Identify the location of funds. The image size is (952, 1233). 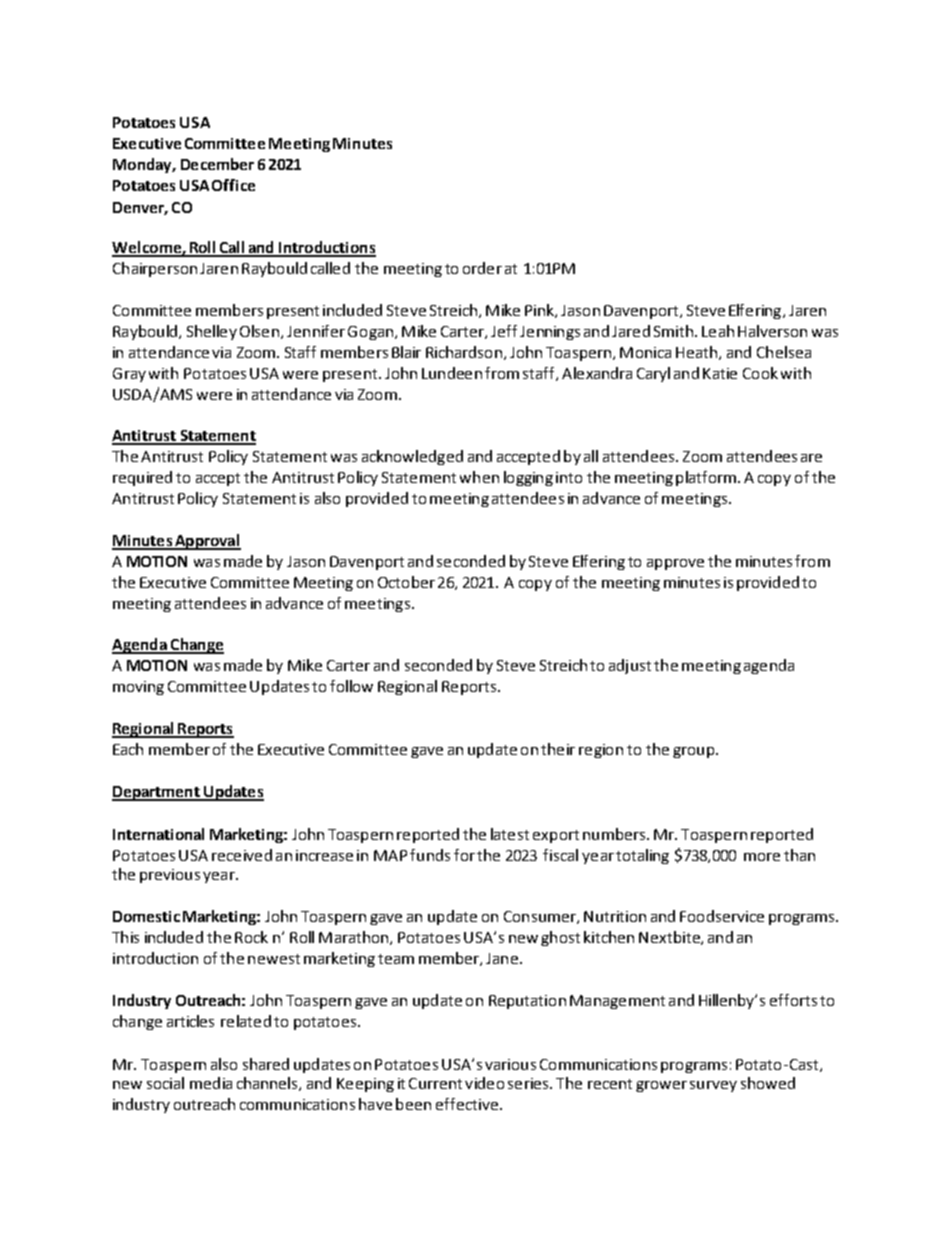
(430, 855).
